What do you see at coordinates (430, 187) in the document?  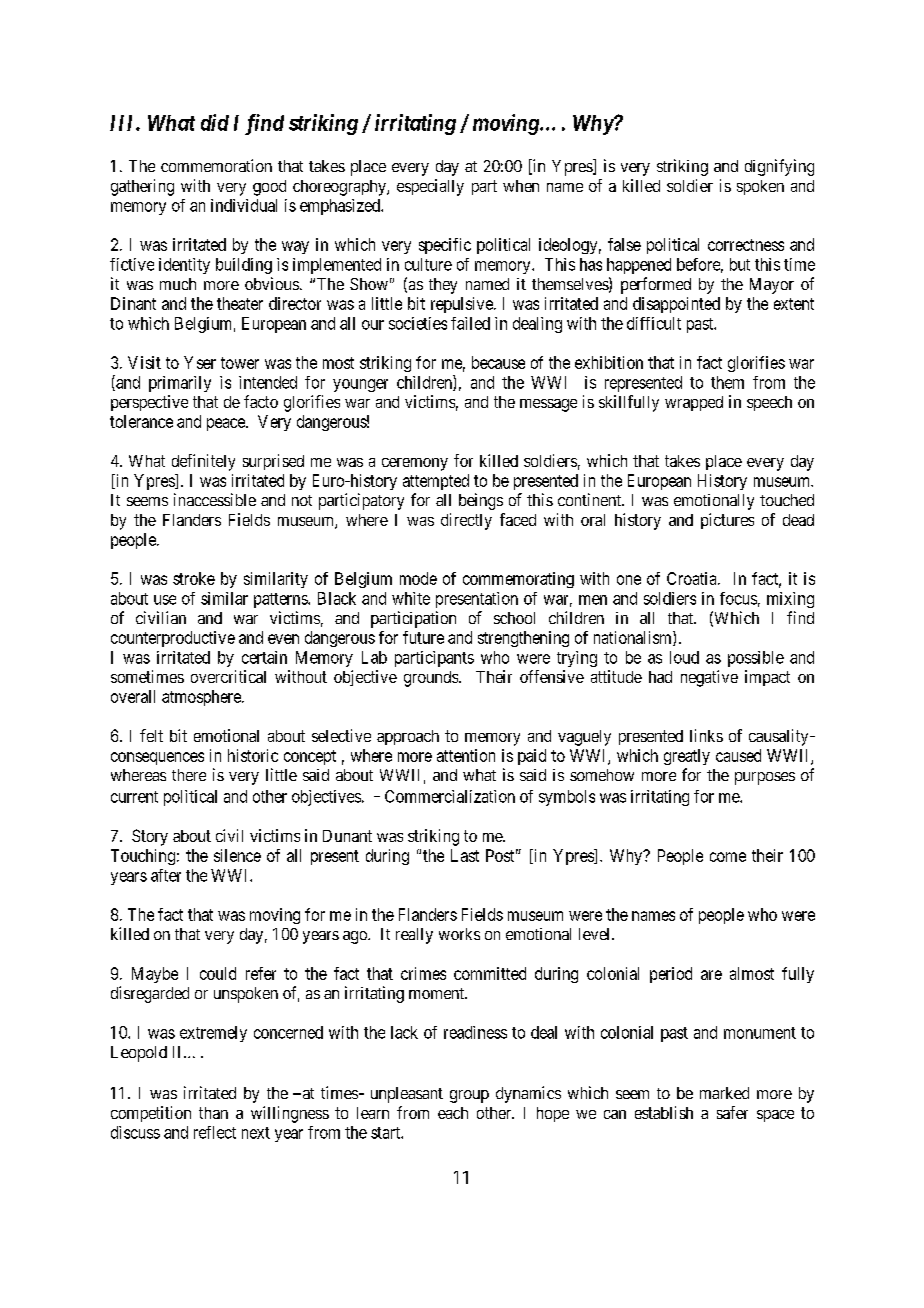 I see `especially` at bounding box center [430, 187].
